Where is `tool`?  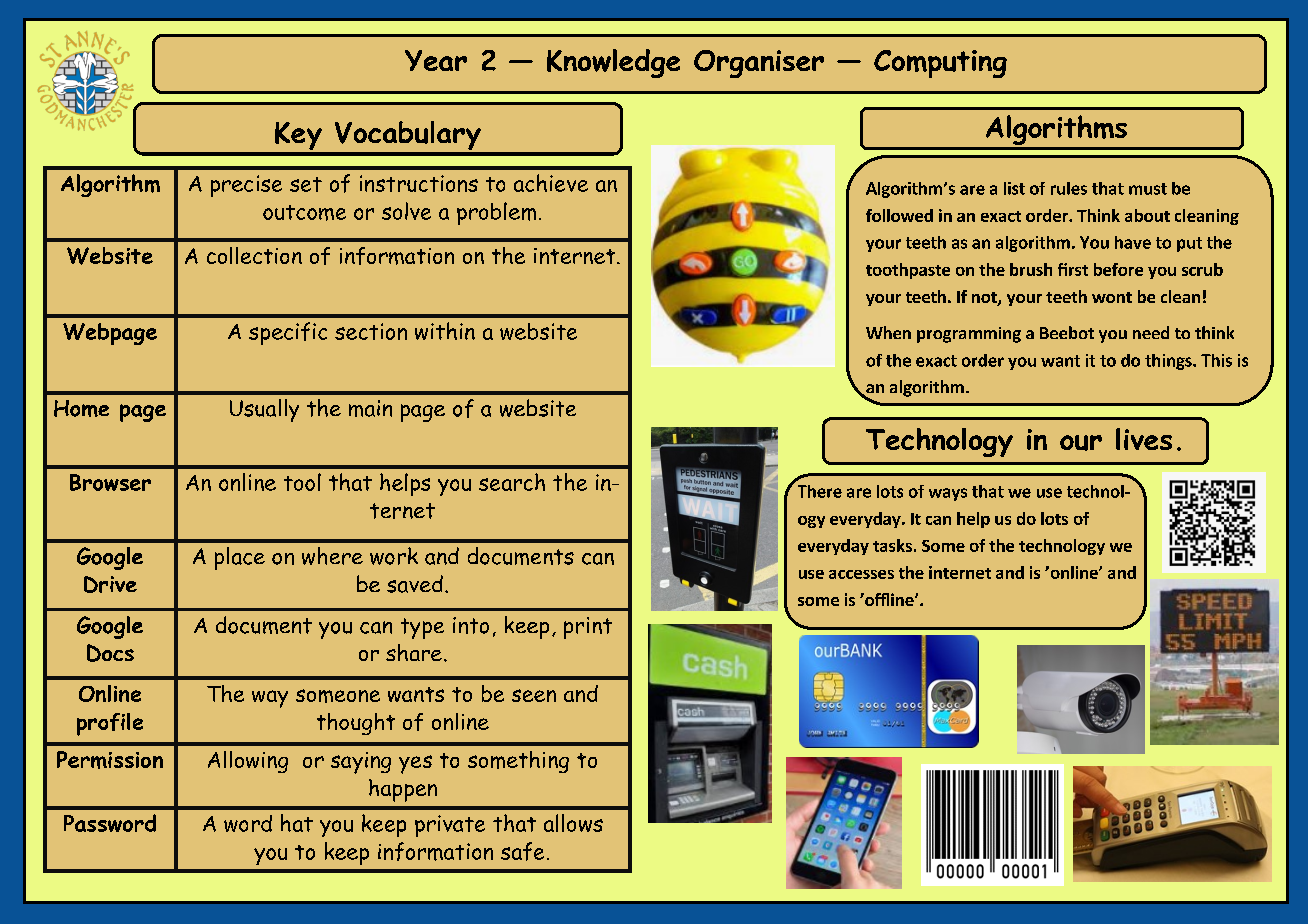
tool is located at coordinates (302, 482).
